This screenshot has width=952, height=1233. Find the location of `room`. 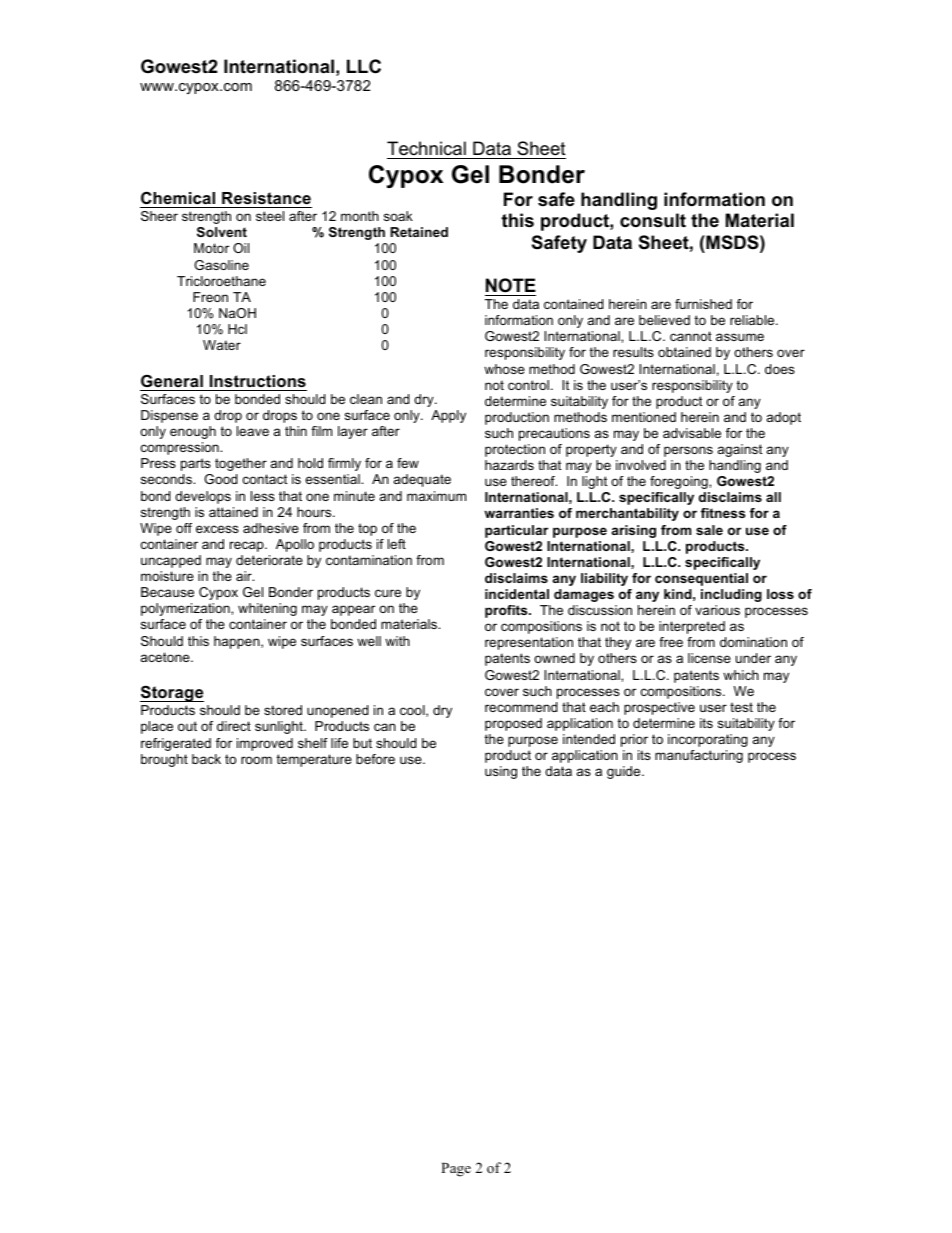

room is located at coordinates (256, 760).
